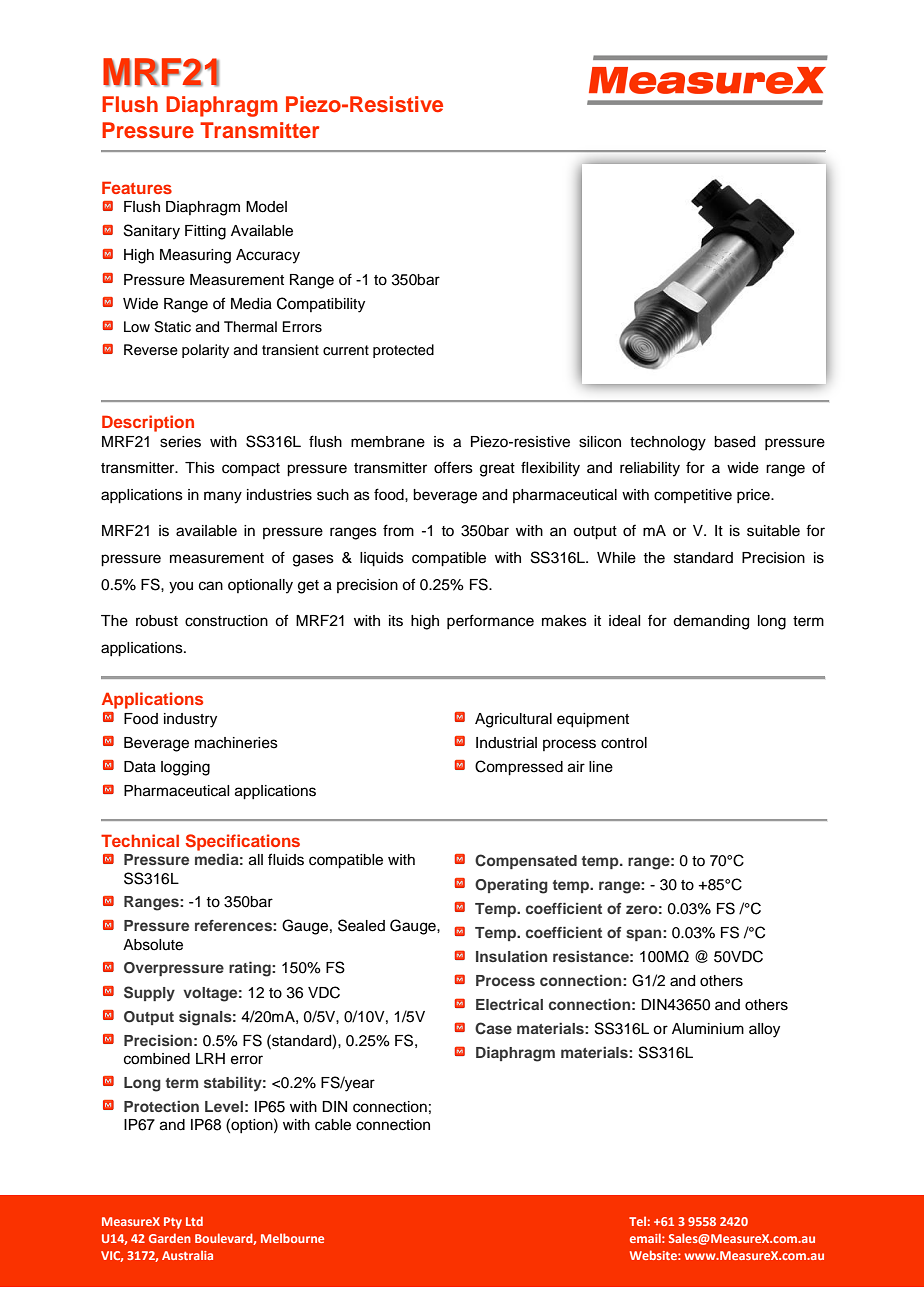  What do you see at coordinates (637, 1221) in the screenshot?
I see `Tel` at bounding box center [637, 1221].
